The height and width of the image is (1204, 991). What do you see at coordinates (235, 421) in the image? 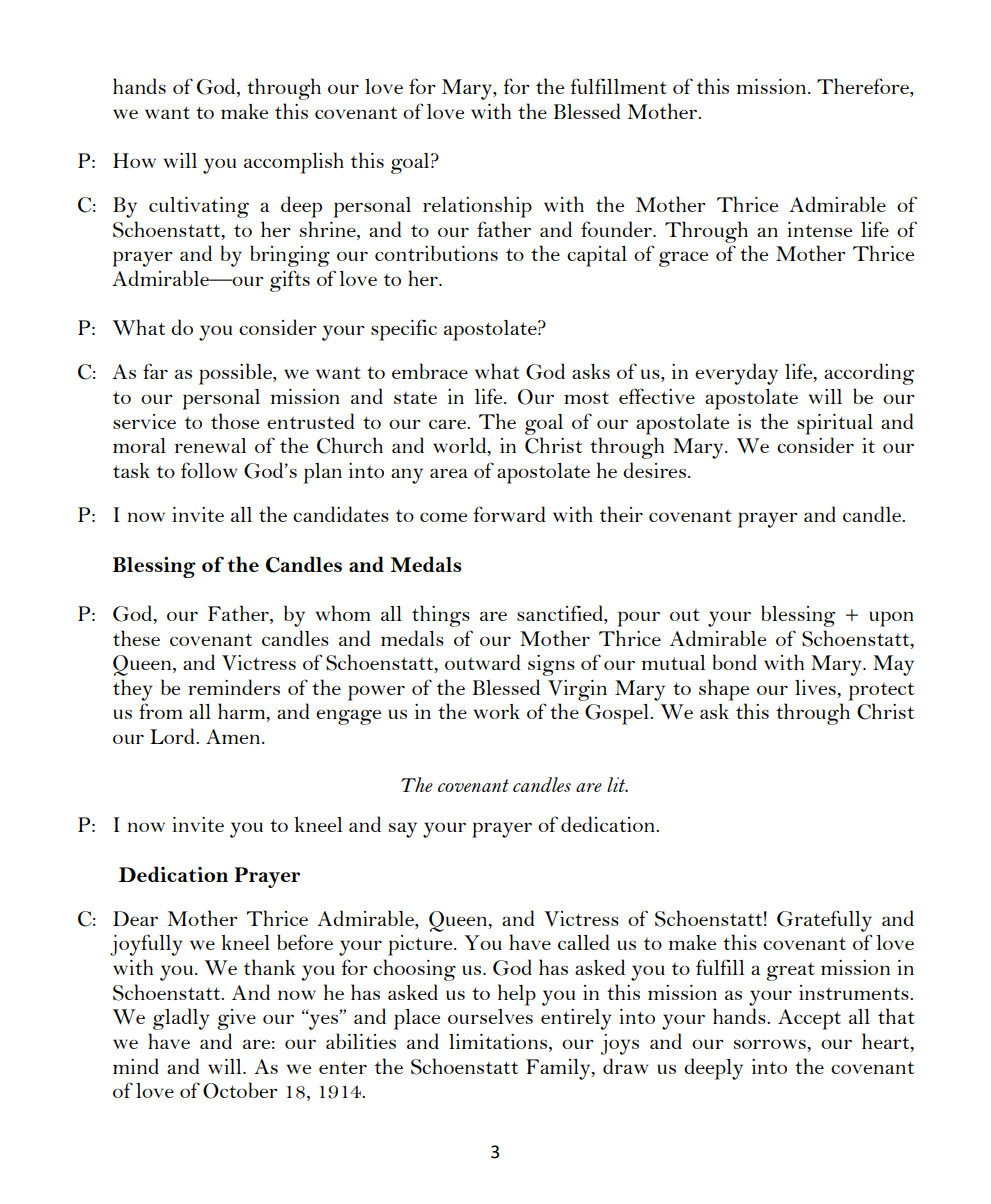
I see `those` at bounding box center [235, 421].
